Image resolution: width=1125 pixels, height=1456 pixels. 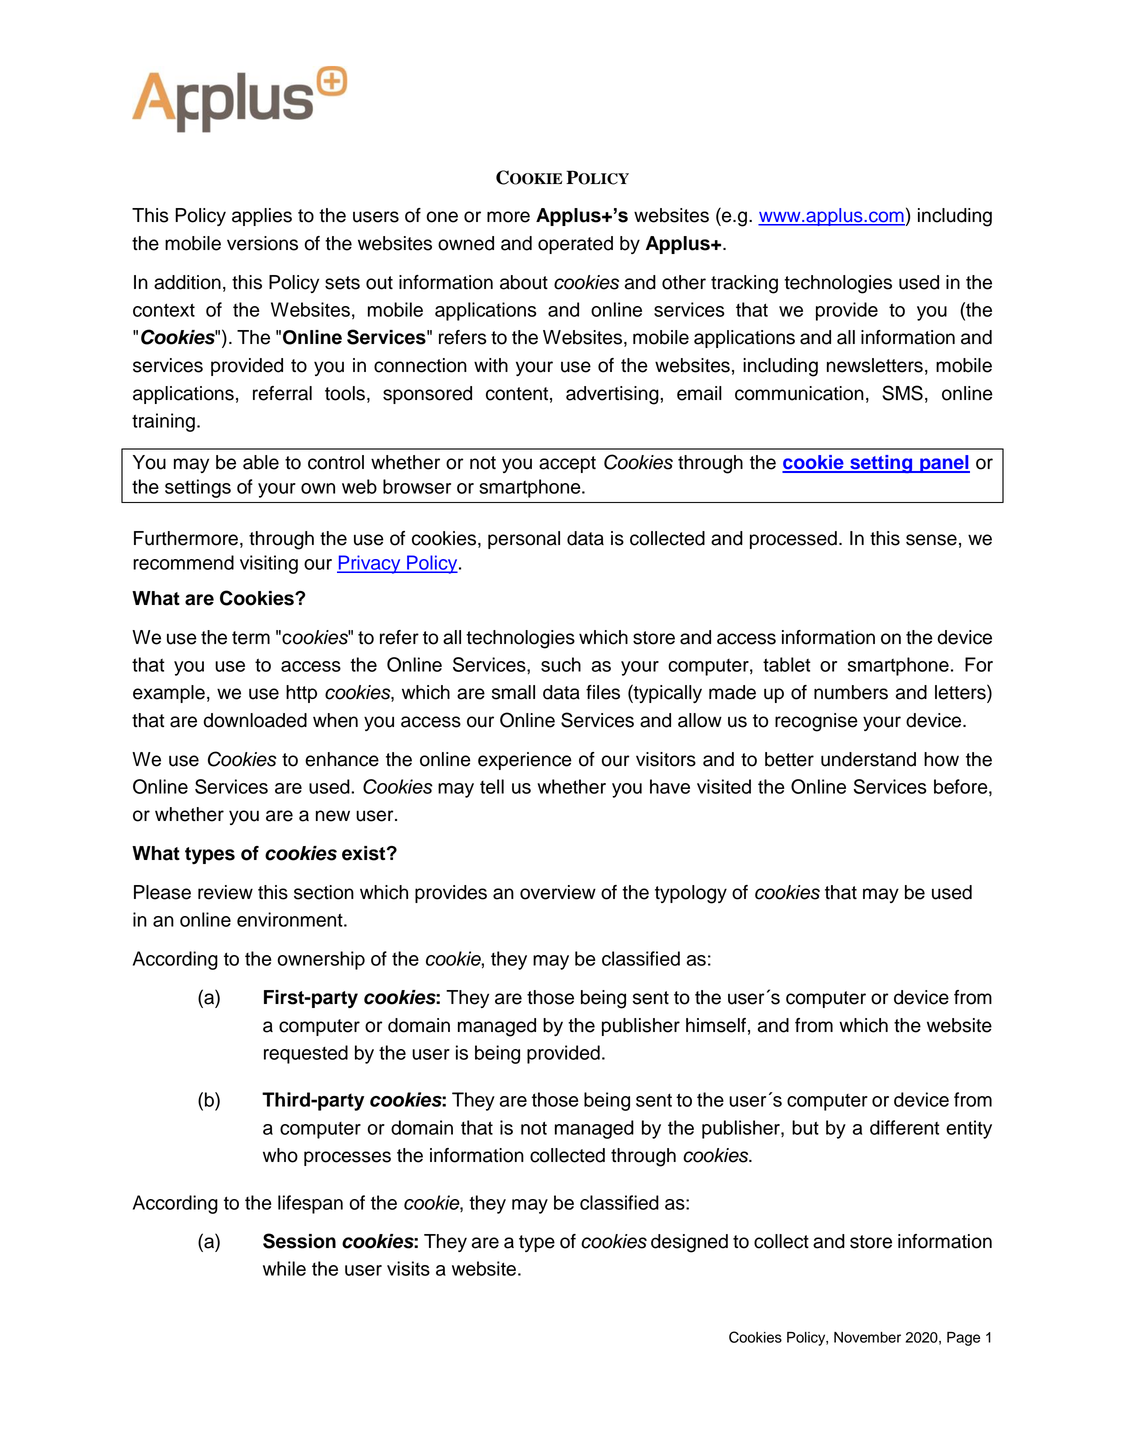 I want to click on November, so click(x=867, y=1337).
